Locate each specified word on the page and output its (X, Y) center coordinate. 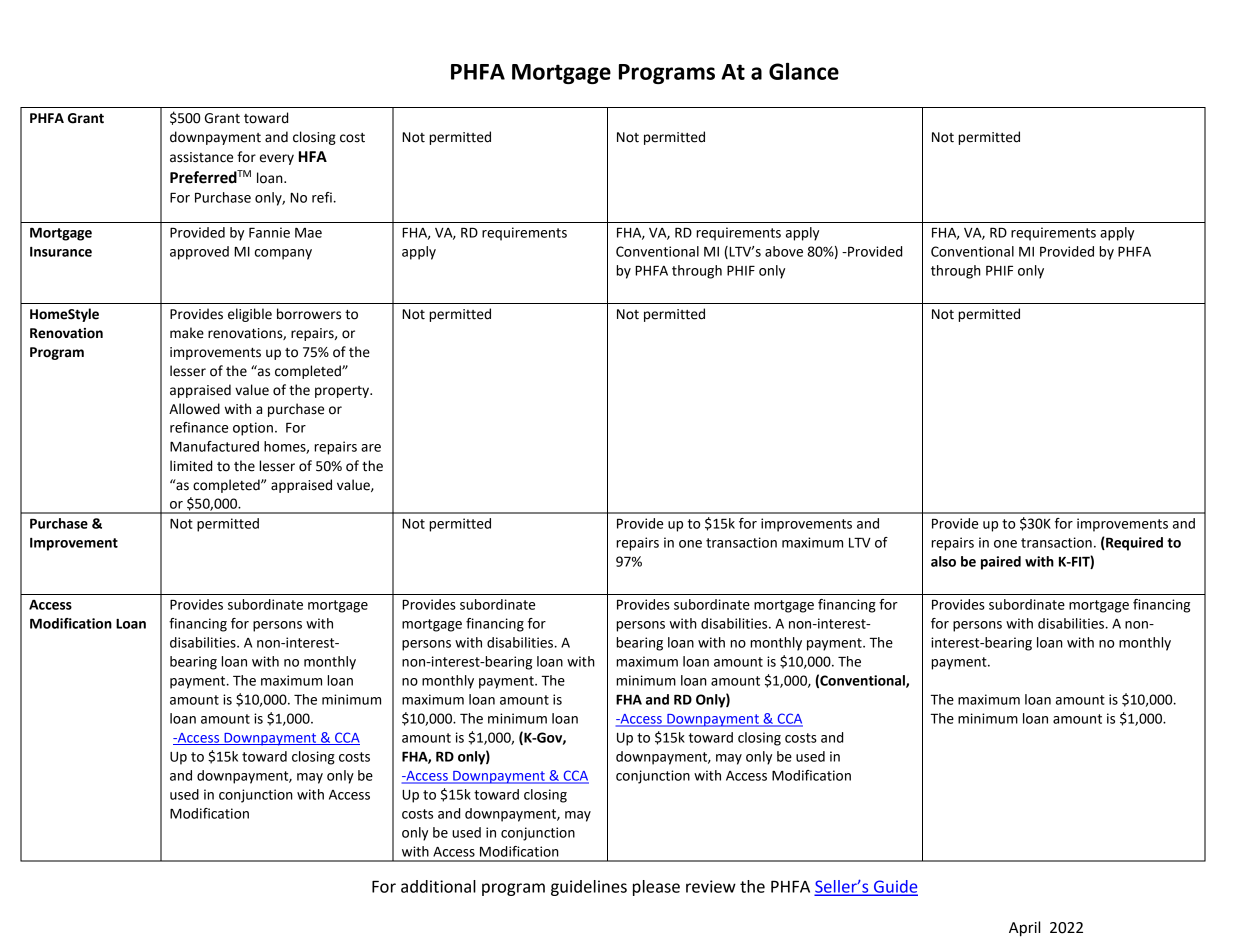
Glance (804, 71)
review (711, 886)
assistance (201, 157)
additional (438, 886)
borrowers (309, 314)
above (784, 251)
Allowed (194, 409)
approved (199, 253)
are (371, 448)
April (1024, 929)
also (943, 561)
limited (191, 466)
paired (1001, 563)
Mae (308, 233)
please (656, 888)
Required (1133, 544)
